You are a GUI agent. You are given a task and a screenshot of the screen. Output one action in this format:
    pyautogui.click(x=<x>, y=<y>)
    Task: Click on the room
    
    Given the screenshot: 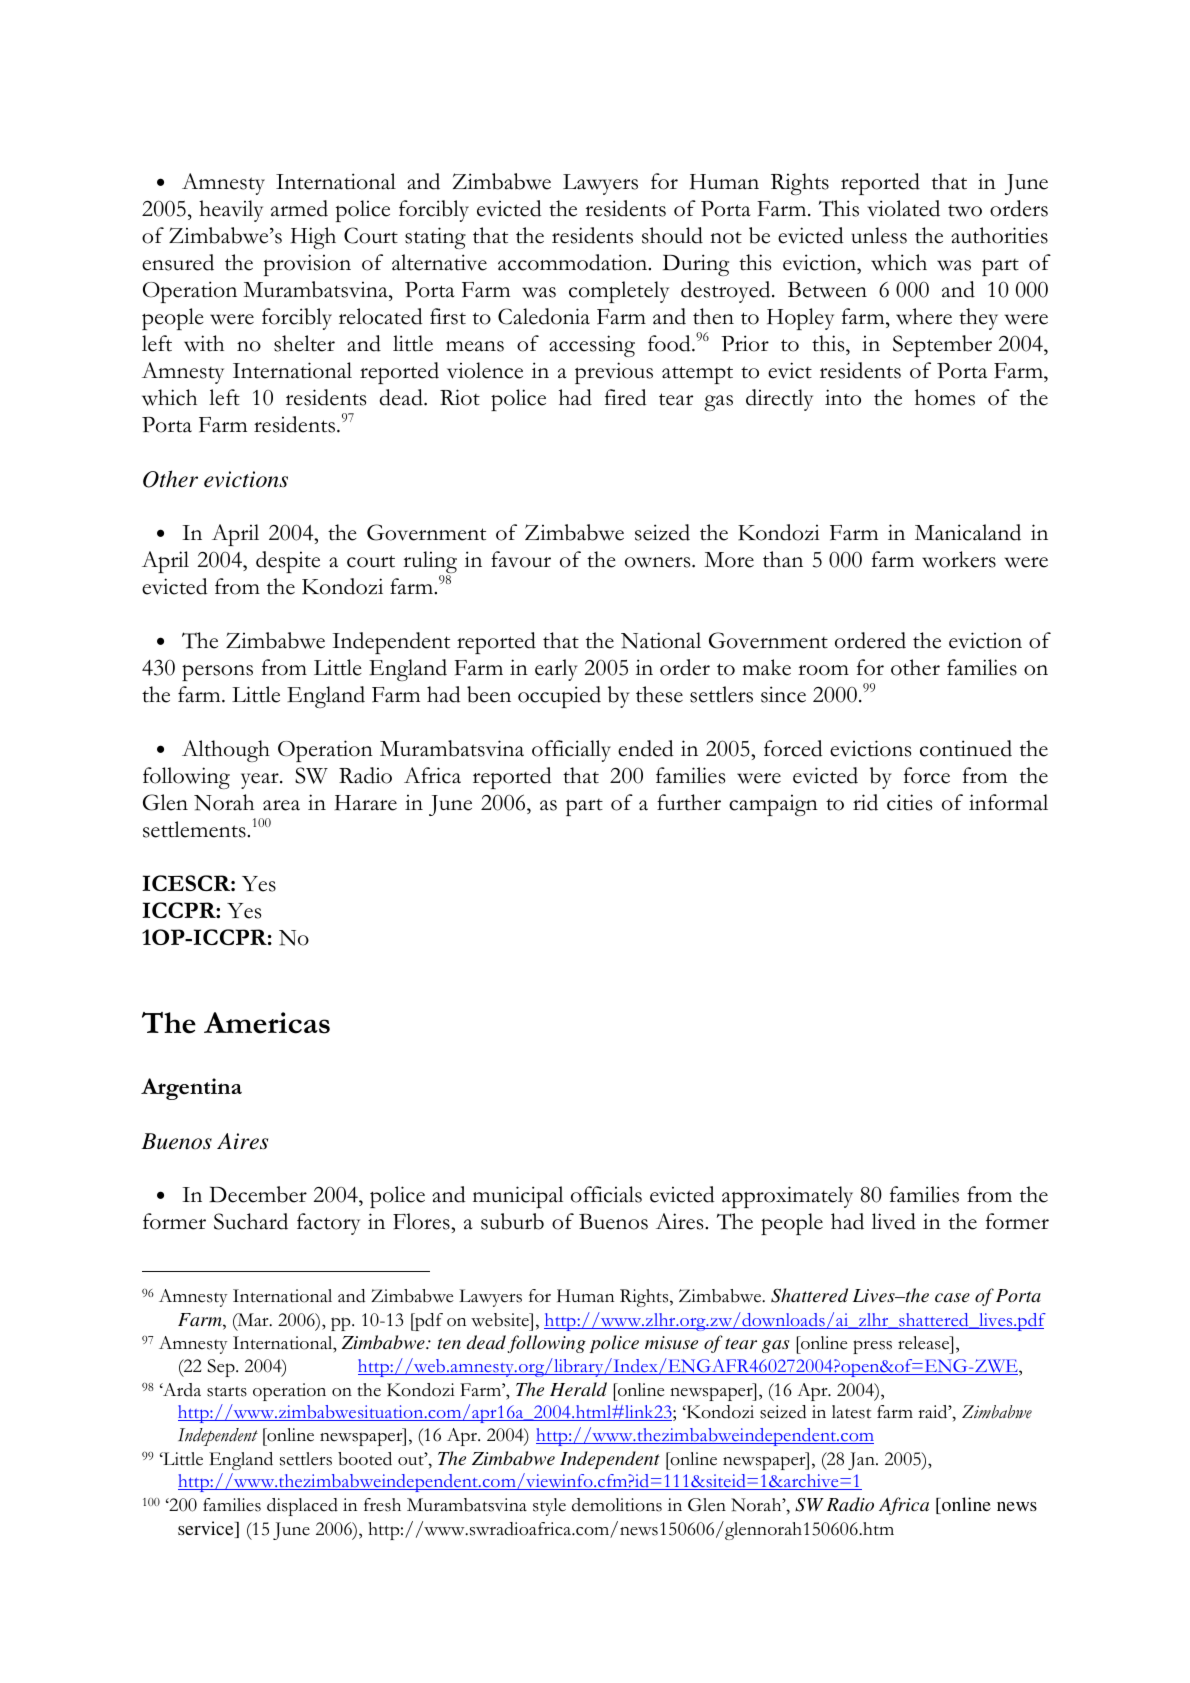 What is the action you would take?
    pyautogui.click(x=823, y=670)
